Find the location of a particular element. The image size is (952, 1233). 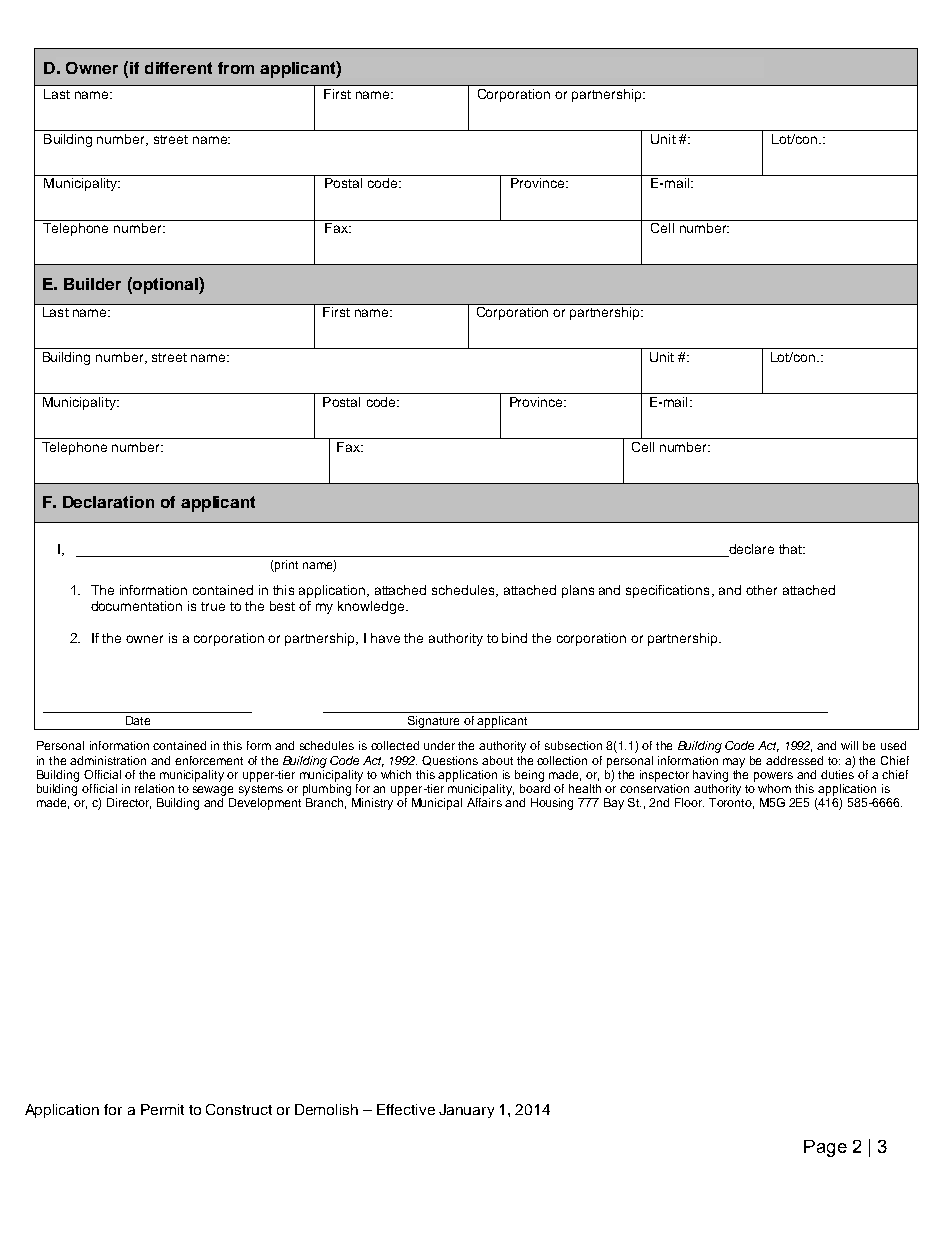

different is located at coordinates (178, 68).
